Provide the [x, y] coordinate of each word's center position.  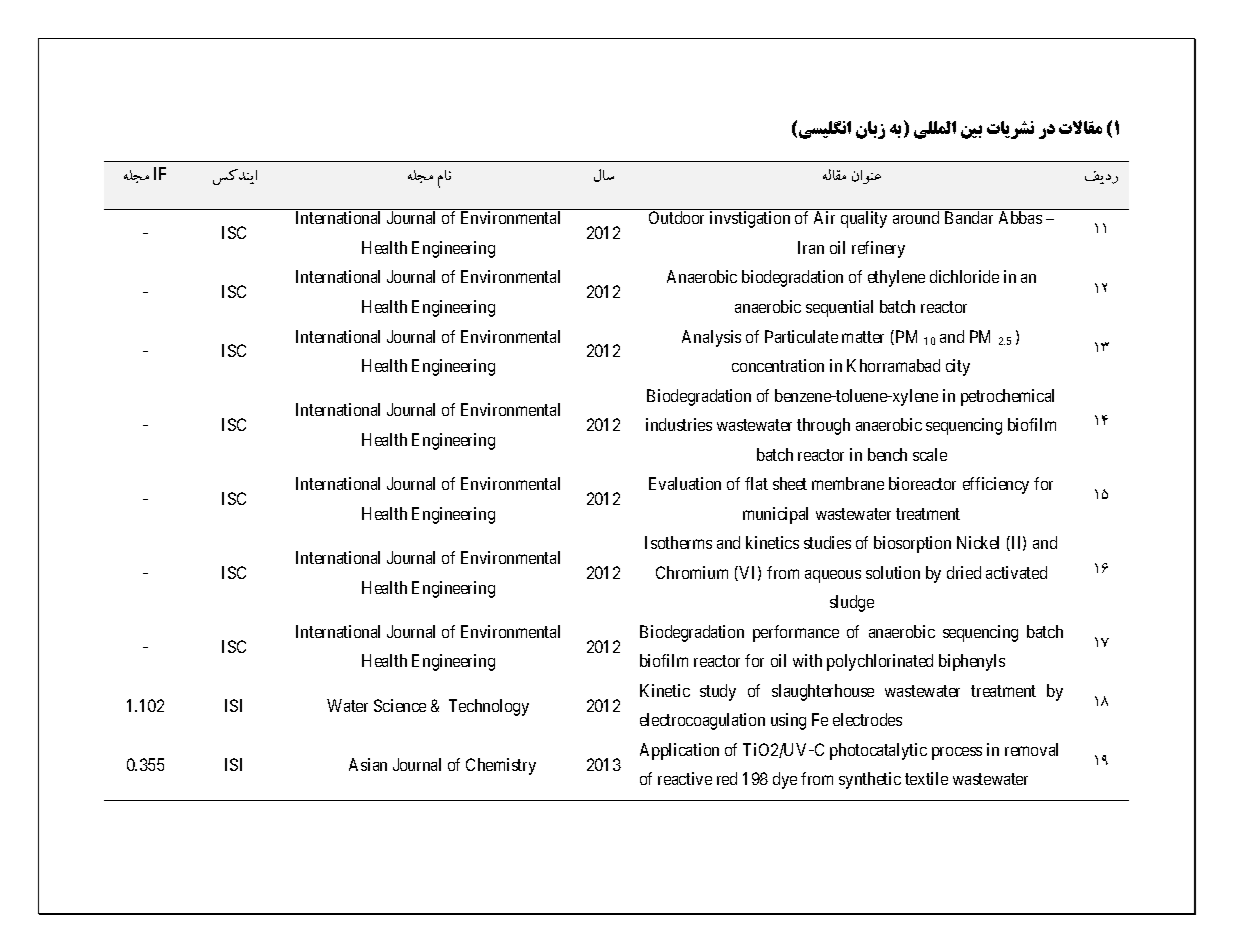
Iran [811, 247]
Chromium [692, 572]
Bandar [969, 217]
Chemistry [501, 766]
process [957, 753]
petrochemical [1007, 397]
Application [679, 751]
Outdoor [676, 217]
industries [679, 424]
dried [964, 572]
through [823, 426]
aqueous [833, 576]
